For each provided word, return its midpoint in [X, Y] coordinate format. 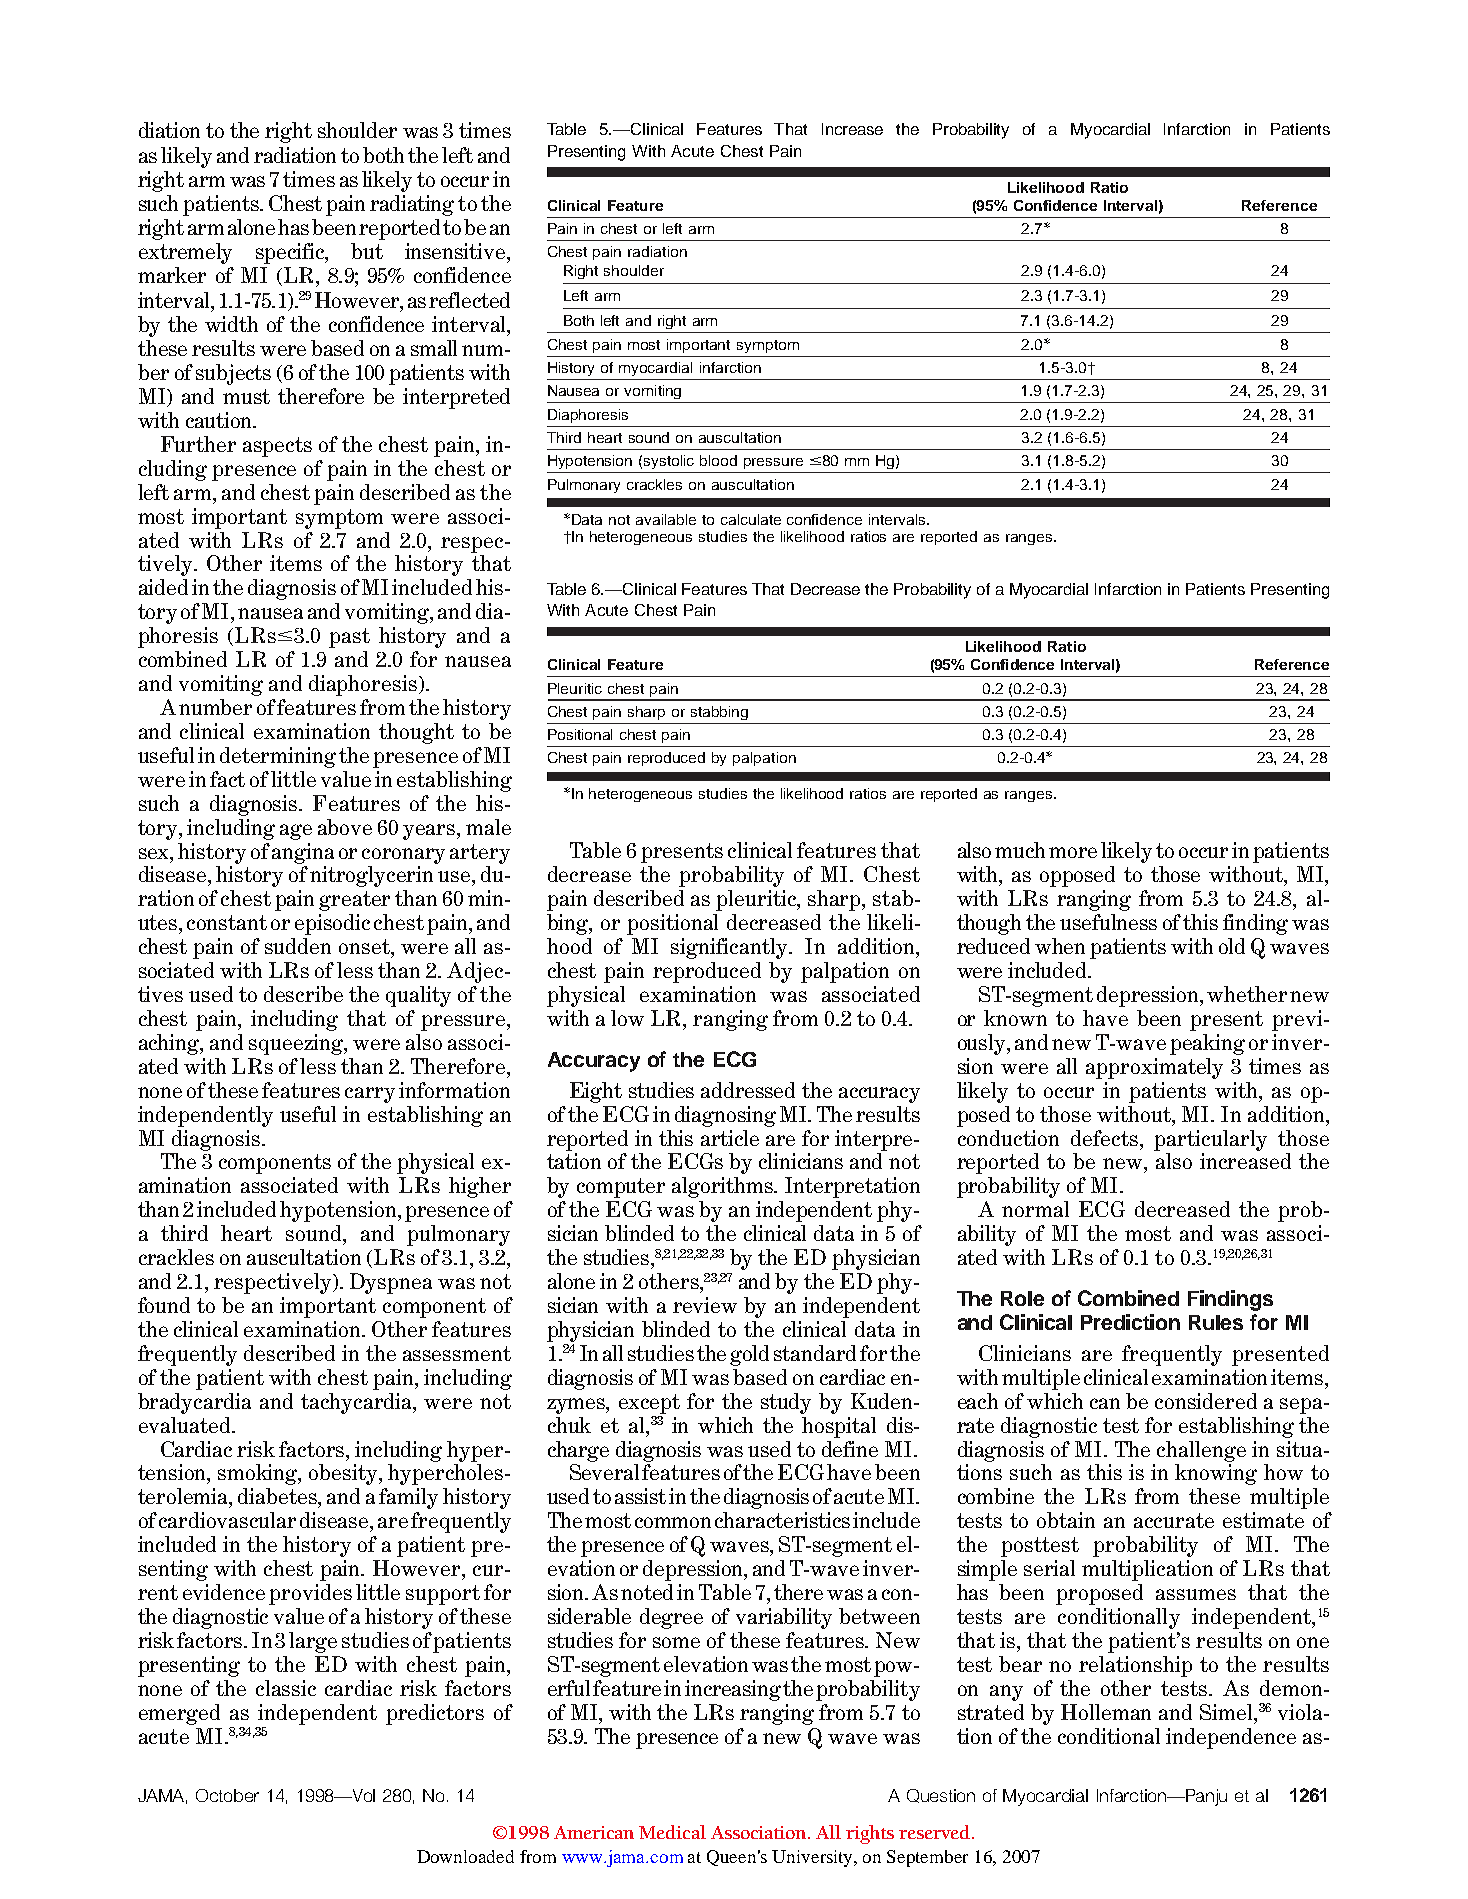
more [1073, 852]
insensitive [456, 251]
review [705, 1305]
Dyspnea [391, 1283]
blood [718, 460]
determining [278, 757]
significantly [731, 948]
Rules [1216, 1322]
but [367, 251]
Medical [672, 1832]
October [227, 1795]
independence [1231, 1738]
